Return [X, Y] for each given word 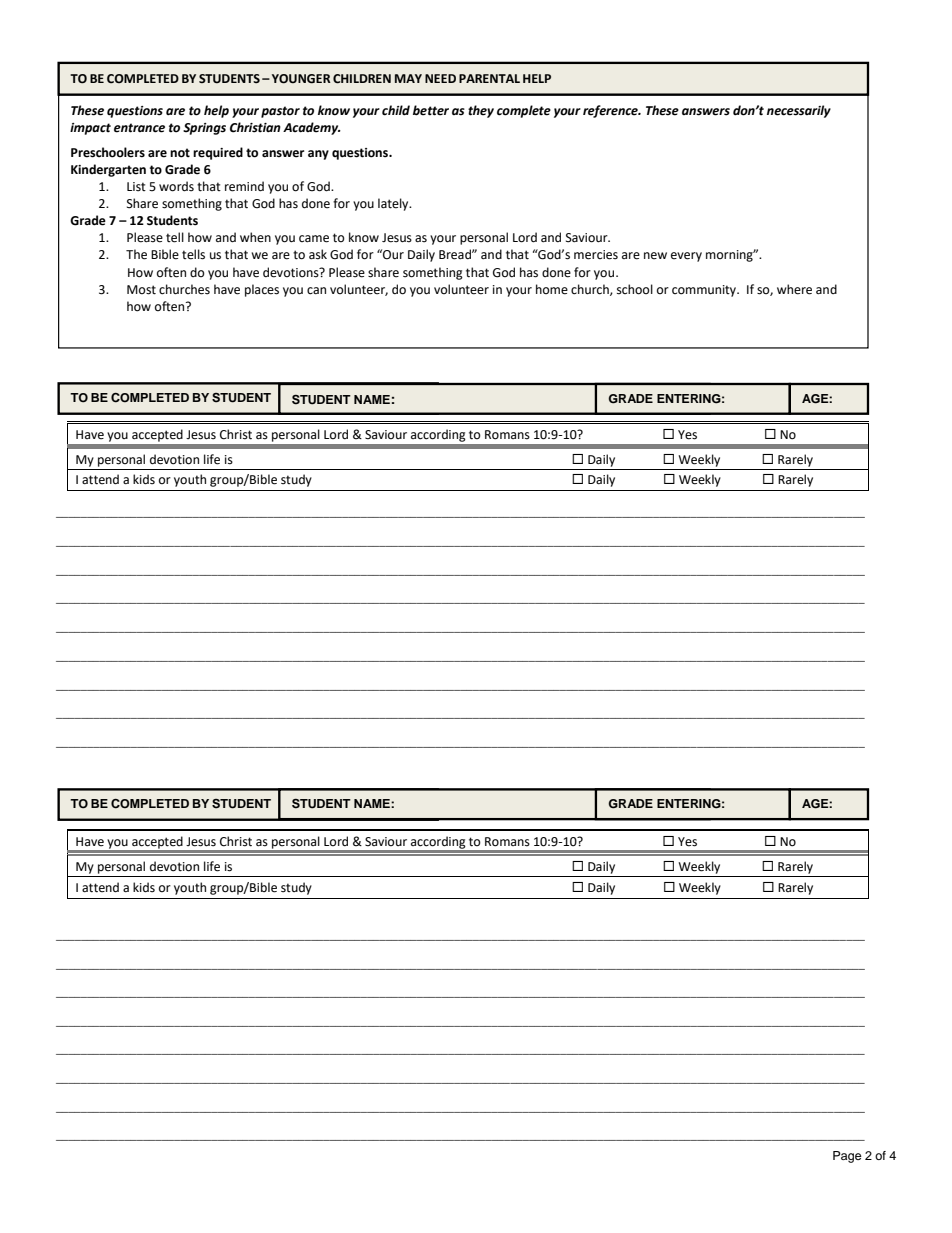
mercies [596, 255]
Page [847, 1157]
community [705, 291]
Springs [204, 129]
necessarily [799, 111]
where [794, 289]
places [262, 290]
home [552, 289]
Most [141, 290]
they [481, 111]
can [316, 291]
